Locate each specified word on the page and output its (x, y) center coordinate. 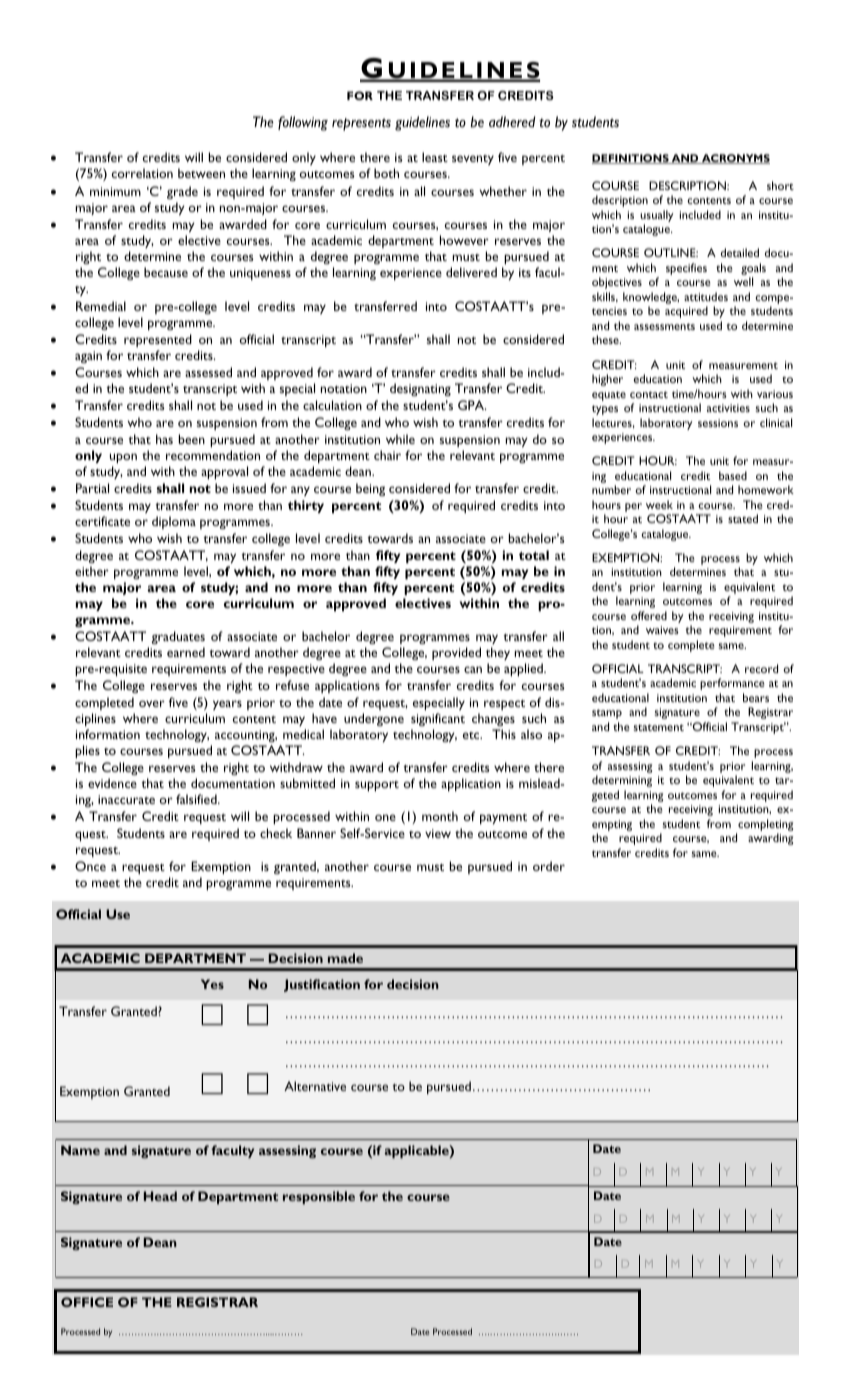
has (164, 439)
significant (438, 719)
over (152, 703)
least (435, 157)
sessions (718, 423)
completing (765, 825)
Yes (212, 984)
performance (732, 684)
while (400, 439)
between (201, 173)
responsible (319, 1197)
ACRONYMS (735, 159)
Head (160, 1196)
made (345, 958)
